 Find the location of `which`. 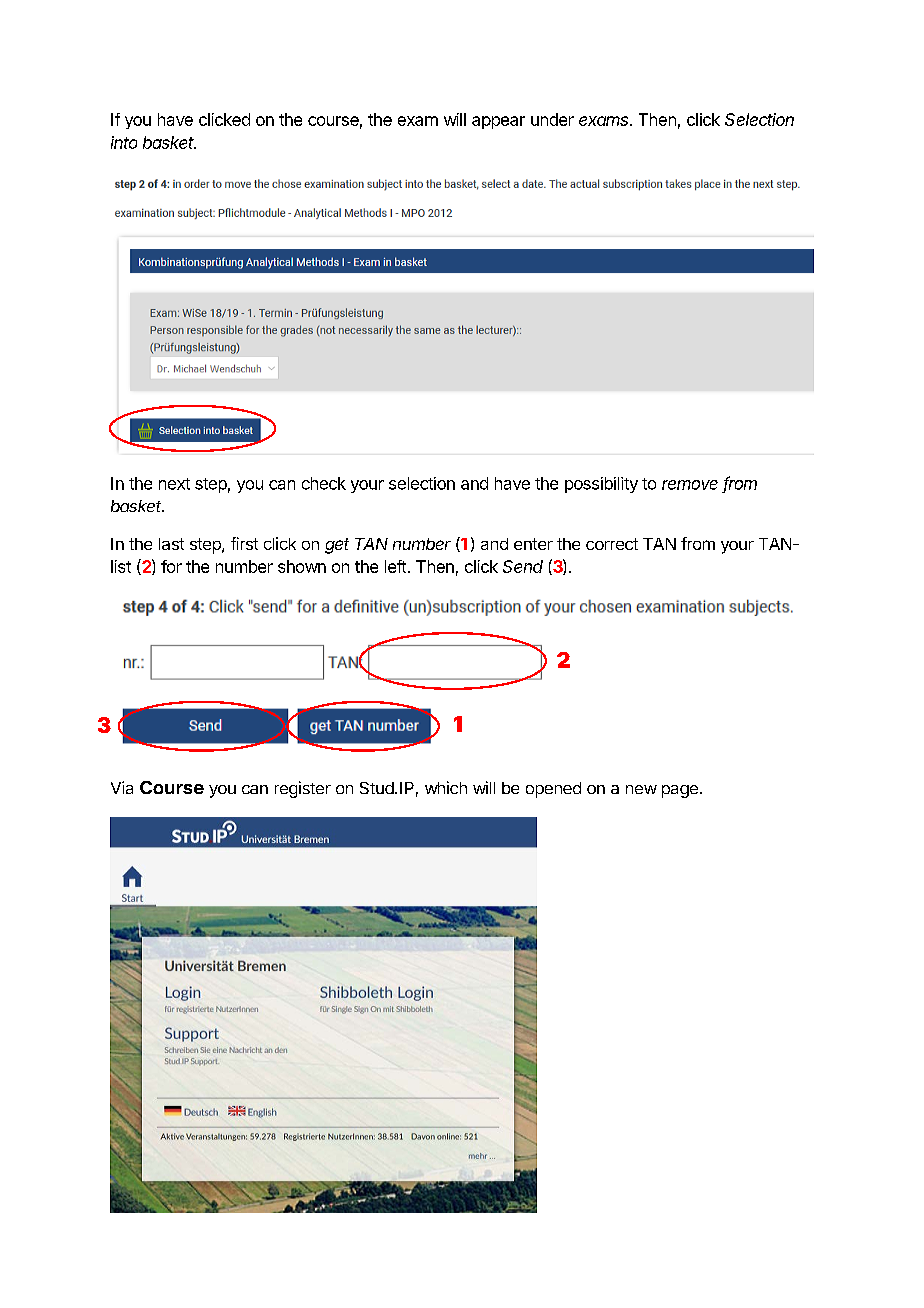

which is located at coordinates (446, 787).
